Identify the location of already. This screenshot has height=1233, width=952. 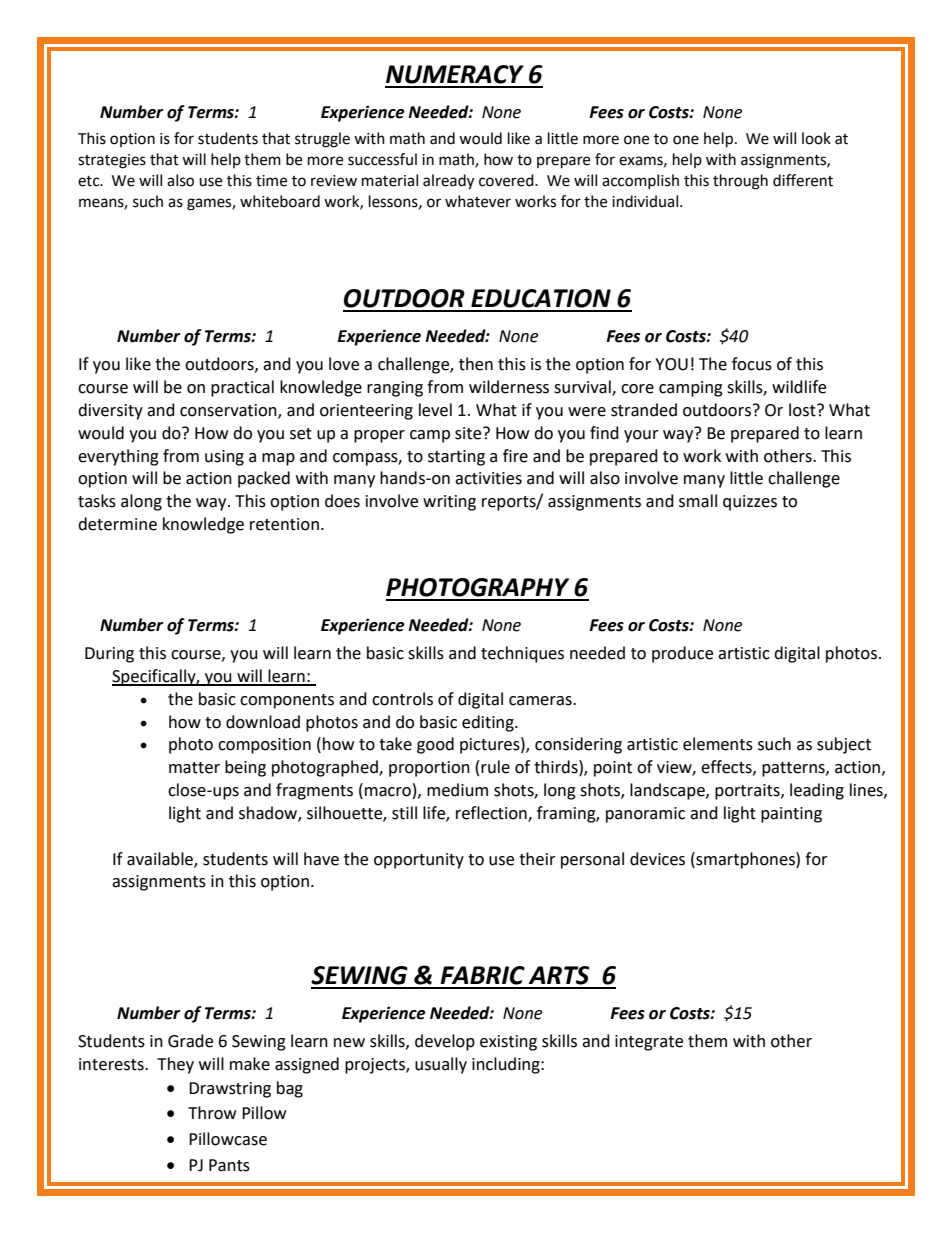
(448, 182).
